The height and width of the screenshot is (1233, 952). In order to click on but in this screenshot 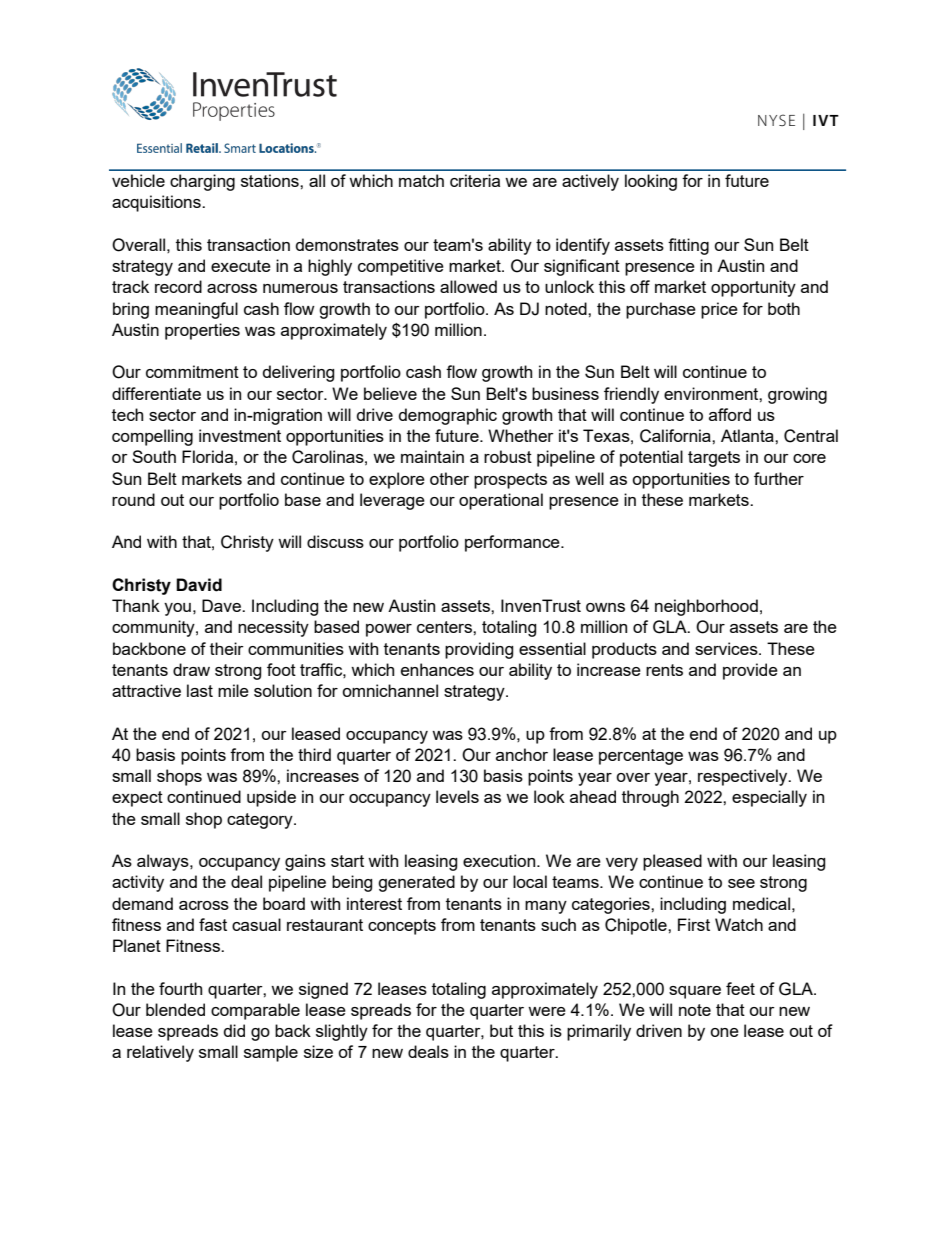, I will do `click(501, 1030)`.
